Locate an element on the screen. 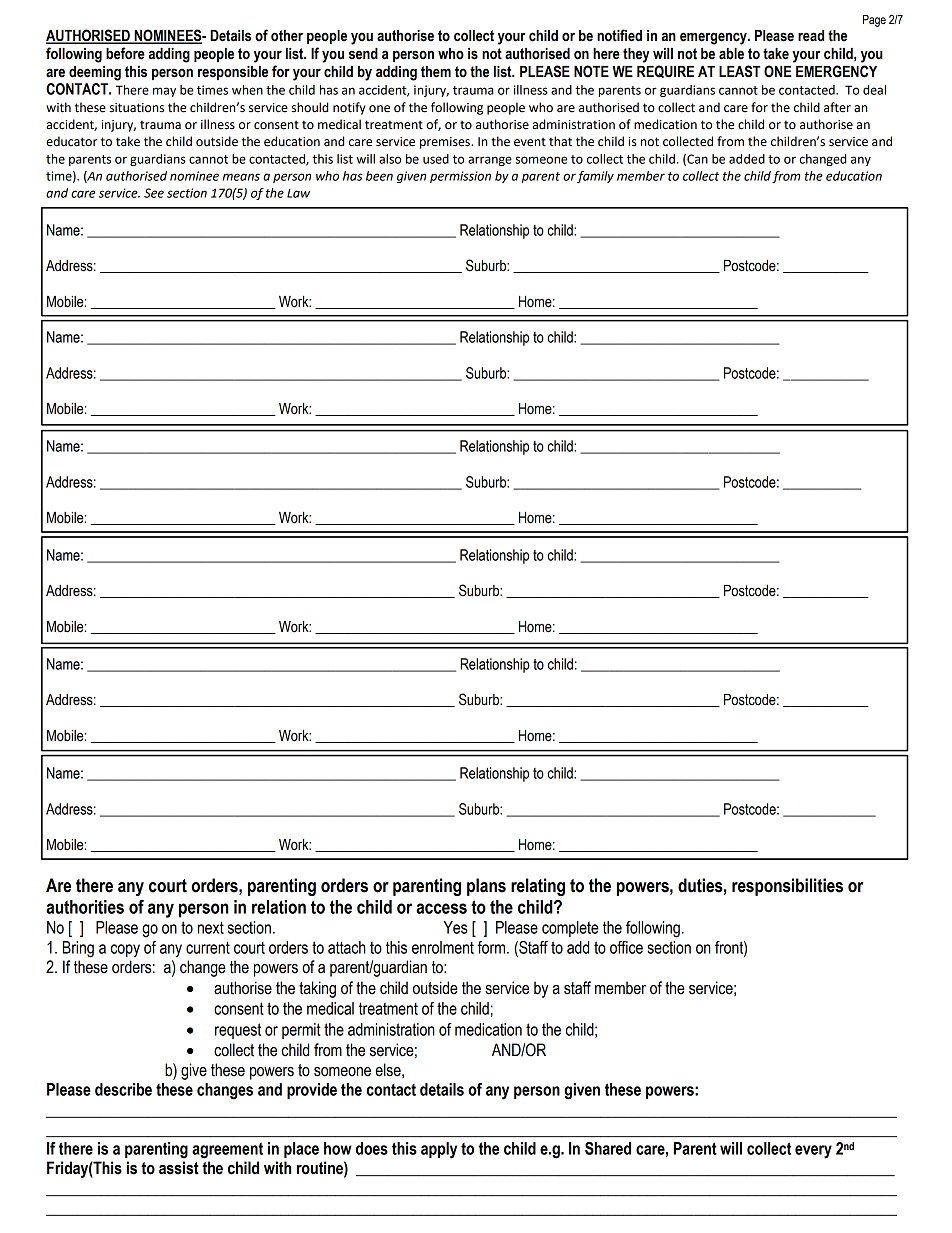  added is located at coordinates (747, 159).
